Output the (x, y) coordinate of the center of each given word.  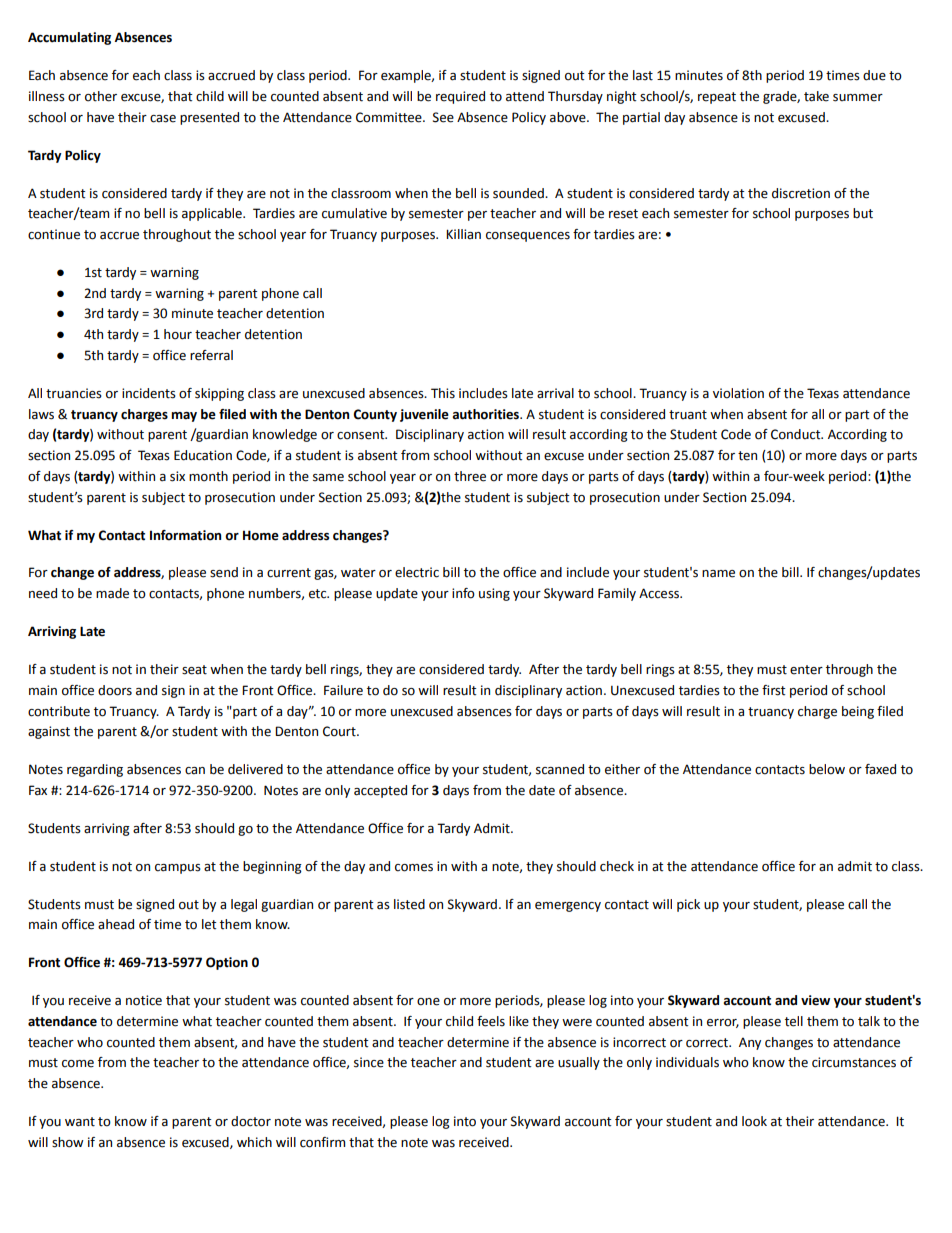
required (460, 97)
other (101, 96)
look (754, 1121)
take (816, 96)
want (80, 1122)
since (369, 1062)
